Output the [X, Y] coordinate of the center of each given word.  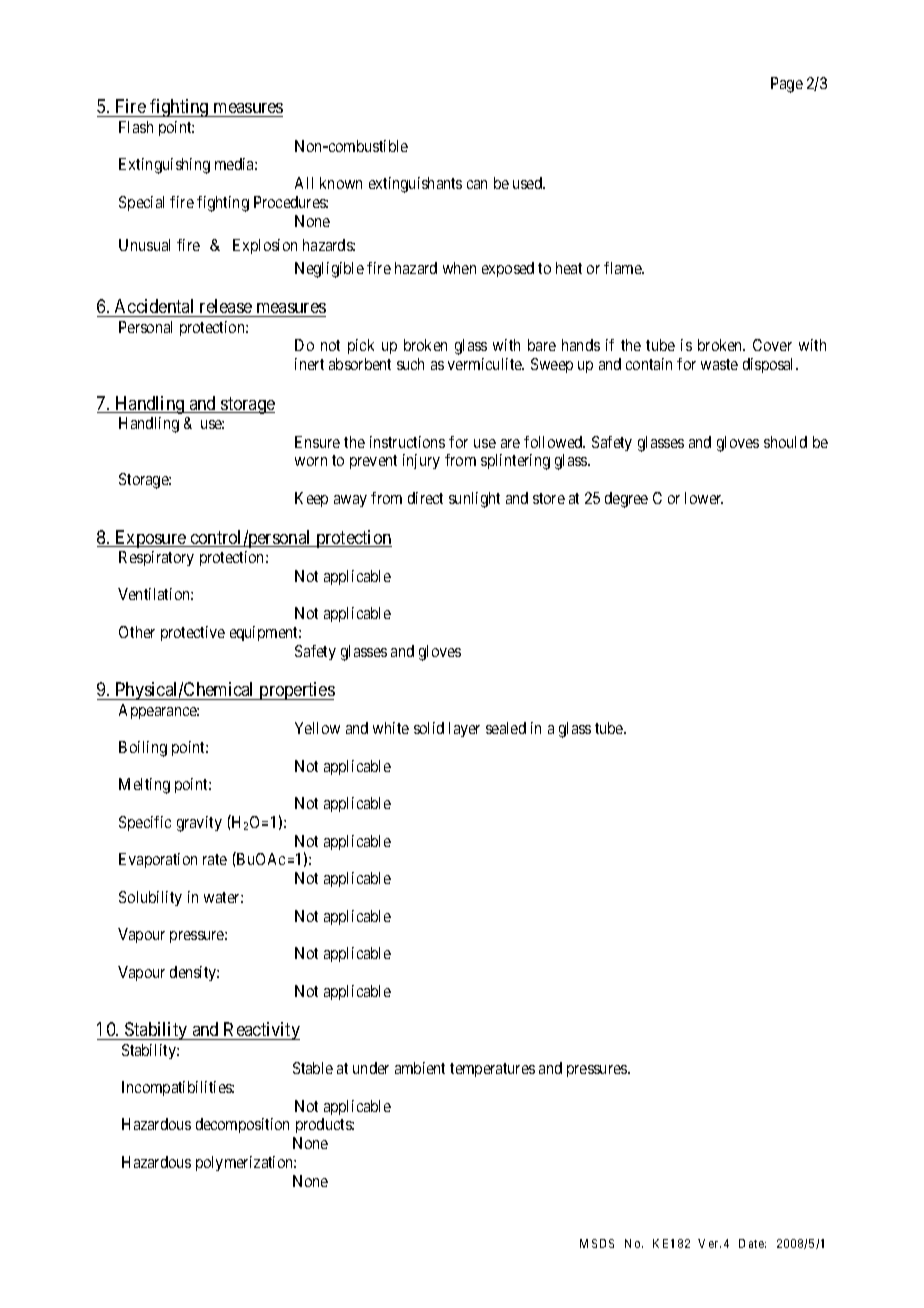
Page [787, 85]
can [477, 184]
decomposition [242, 1125]
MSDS [597, 1243]
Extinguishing [164, 166]
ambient [420, 1068]
